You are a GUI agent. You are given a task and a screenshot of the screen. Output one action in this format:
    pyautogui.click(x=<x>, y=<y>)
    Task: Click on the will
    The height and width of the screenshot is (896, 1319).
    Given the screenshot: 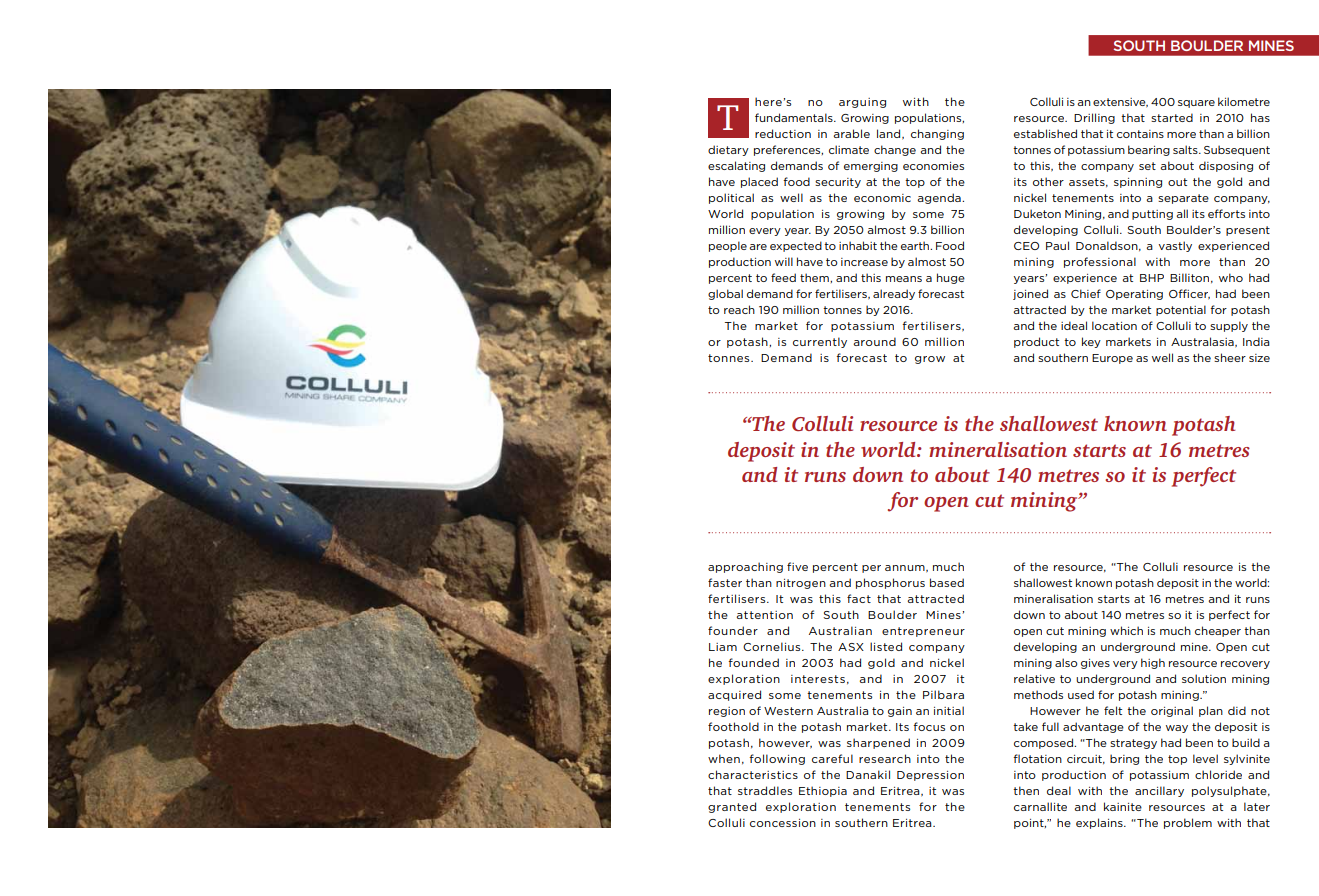 What is the action you would take?
    pyautogui.click(x=784, y=261)
